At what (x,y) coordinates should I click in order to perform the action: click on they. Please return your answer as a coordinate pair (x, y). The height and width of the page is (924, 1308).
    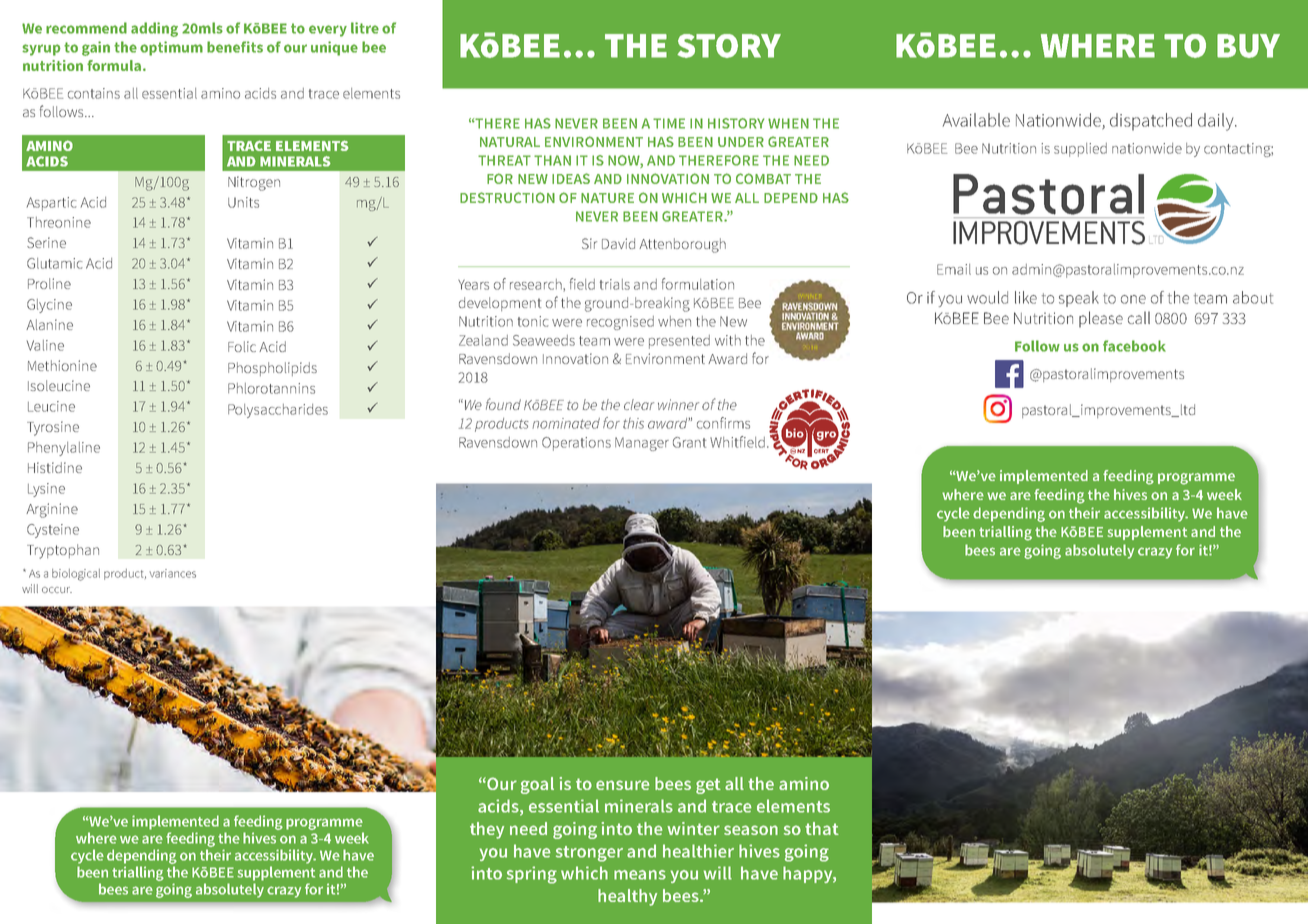
    Looking at the image, I should click on (487, 830).
